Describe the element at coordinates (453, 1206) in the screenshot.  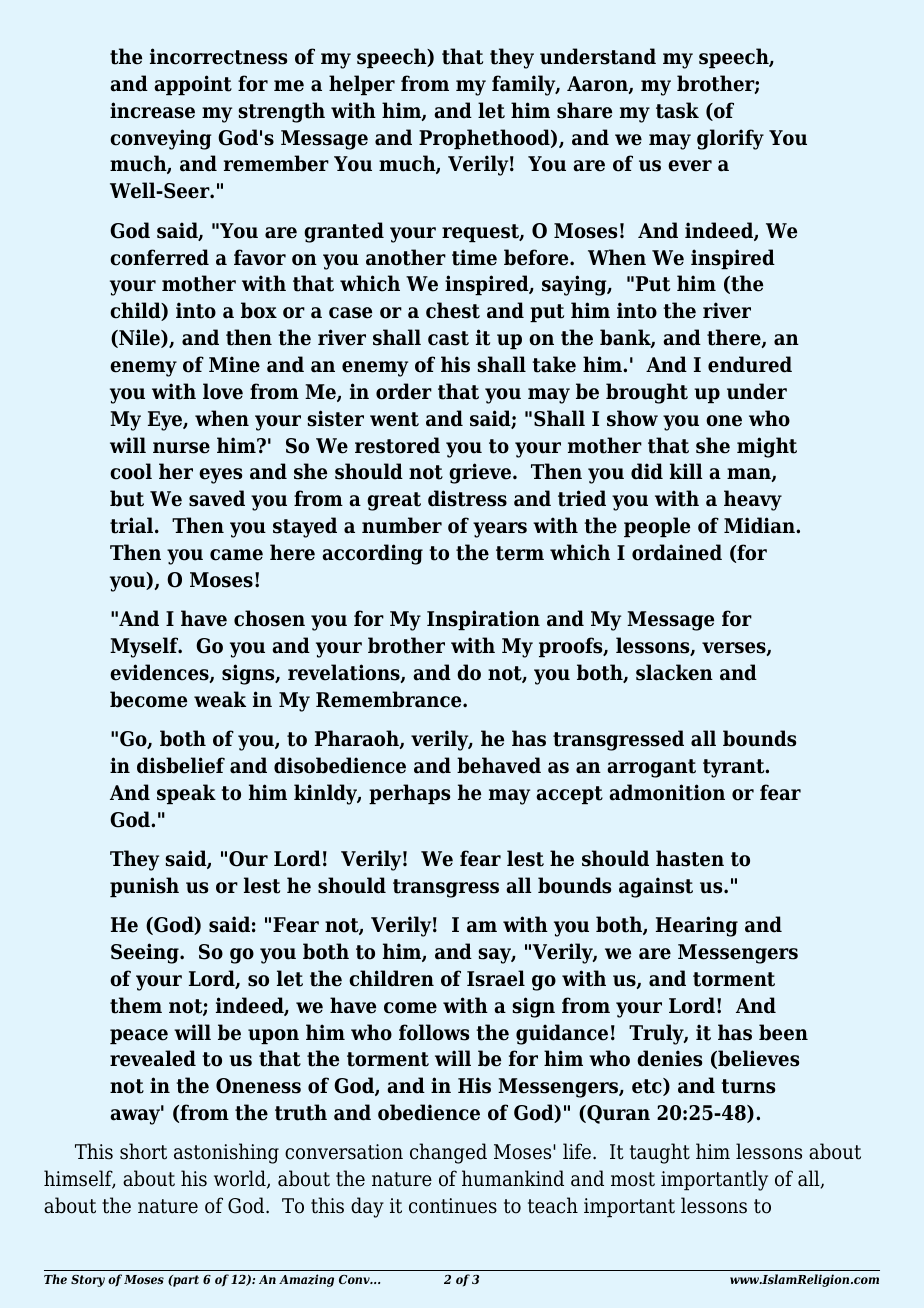
I see `continues` at that location.
